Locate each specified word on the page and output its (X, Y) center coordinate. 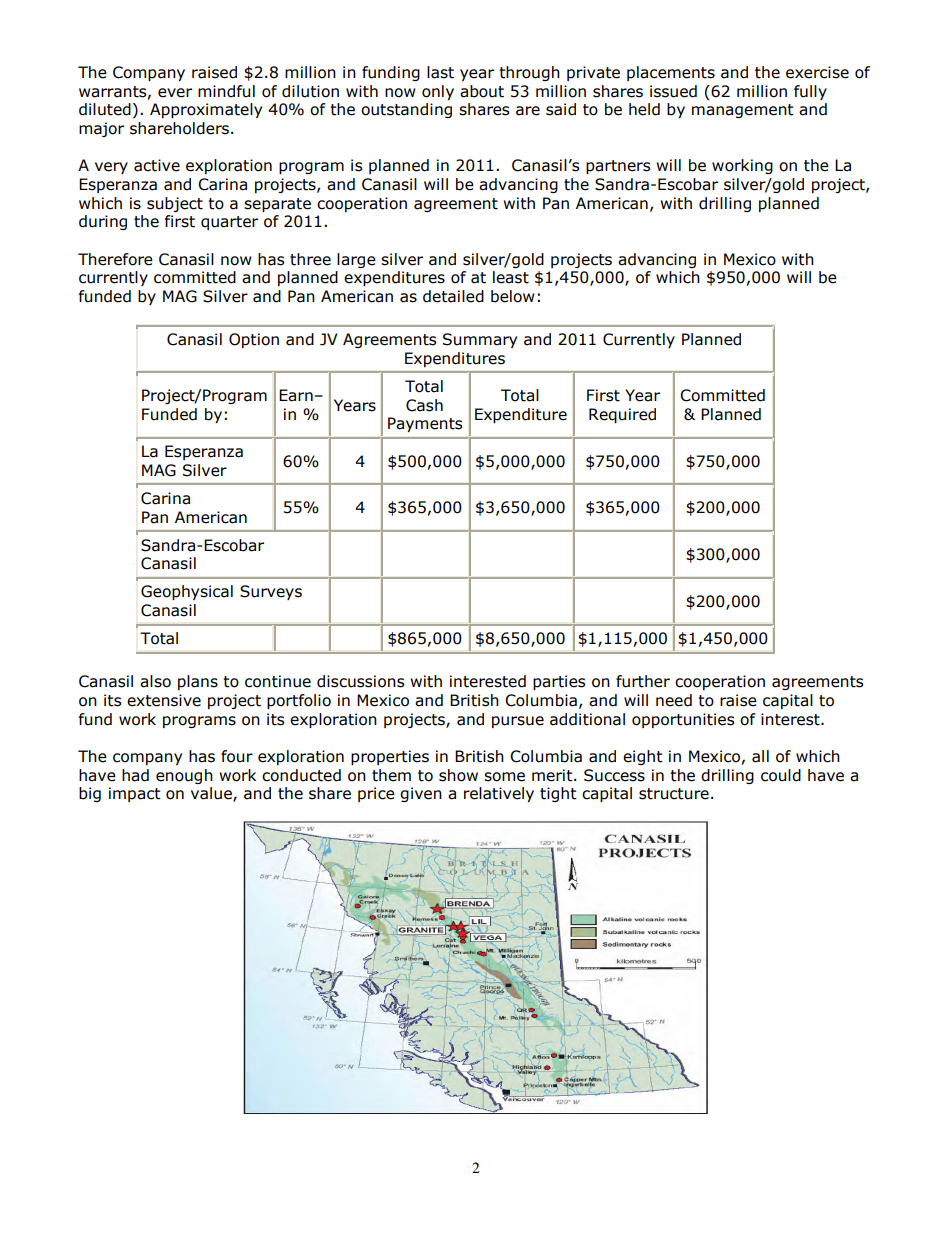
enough (184, 776)
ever (175, 93)
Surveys (271, 592)
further (643, 681)
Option (254, 340)
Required (622, 415)
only (438, 92)
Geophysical (187, 592)
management (743, 111)
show (458, 775)
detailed (453, 296)
